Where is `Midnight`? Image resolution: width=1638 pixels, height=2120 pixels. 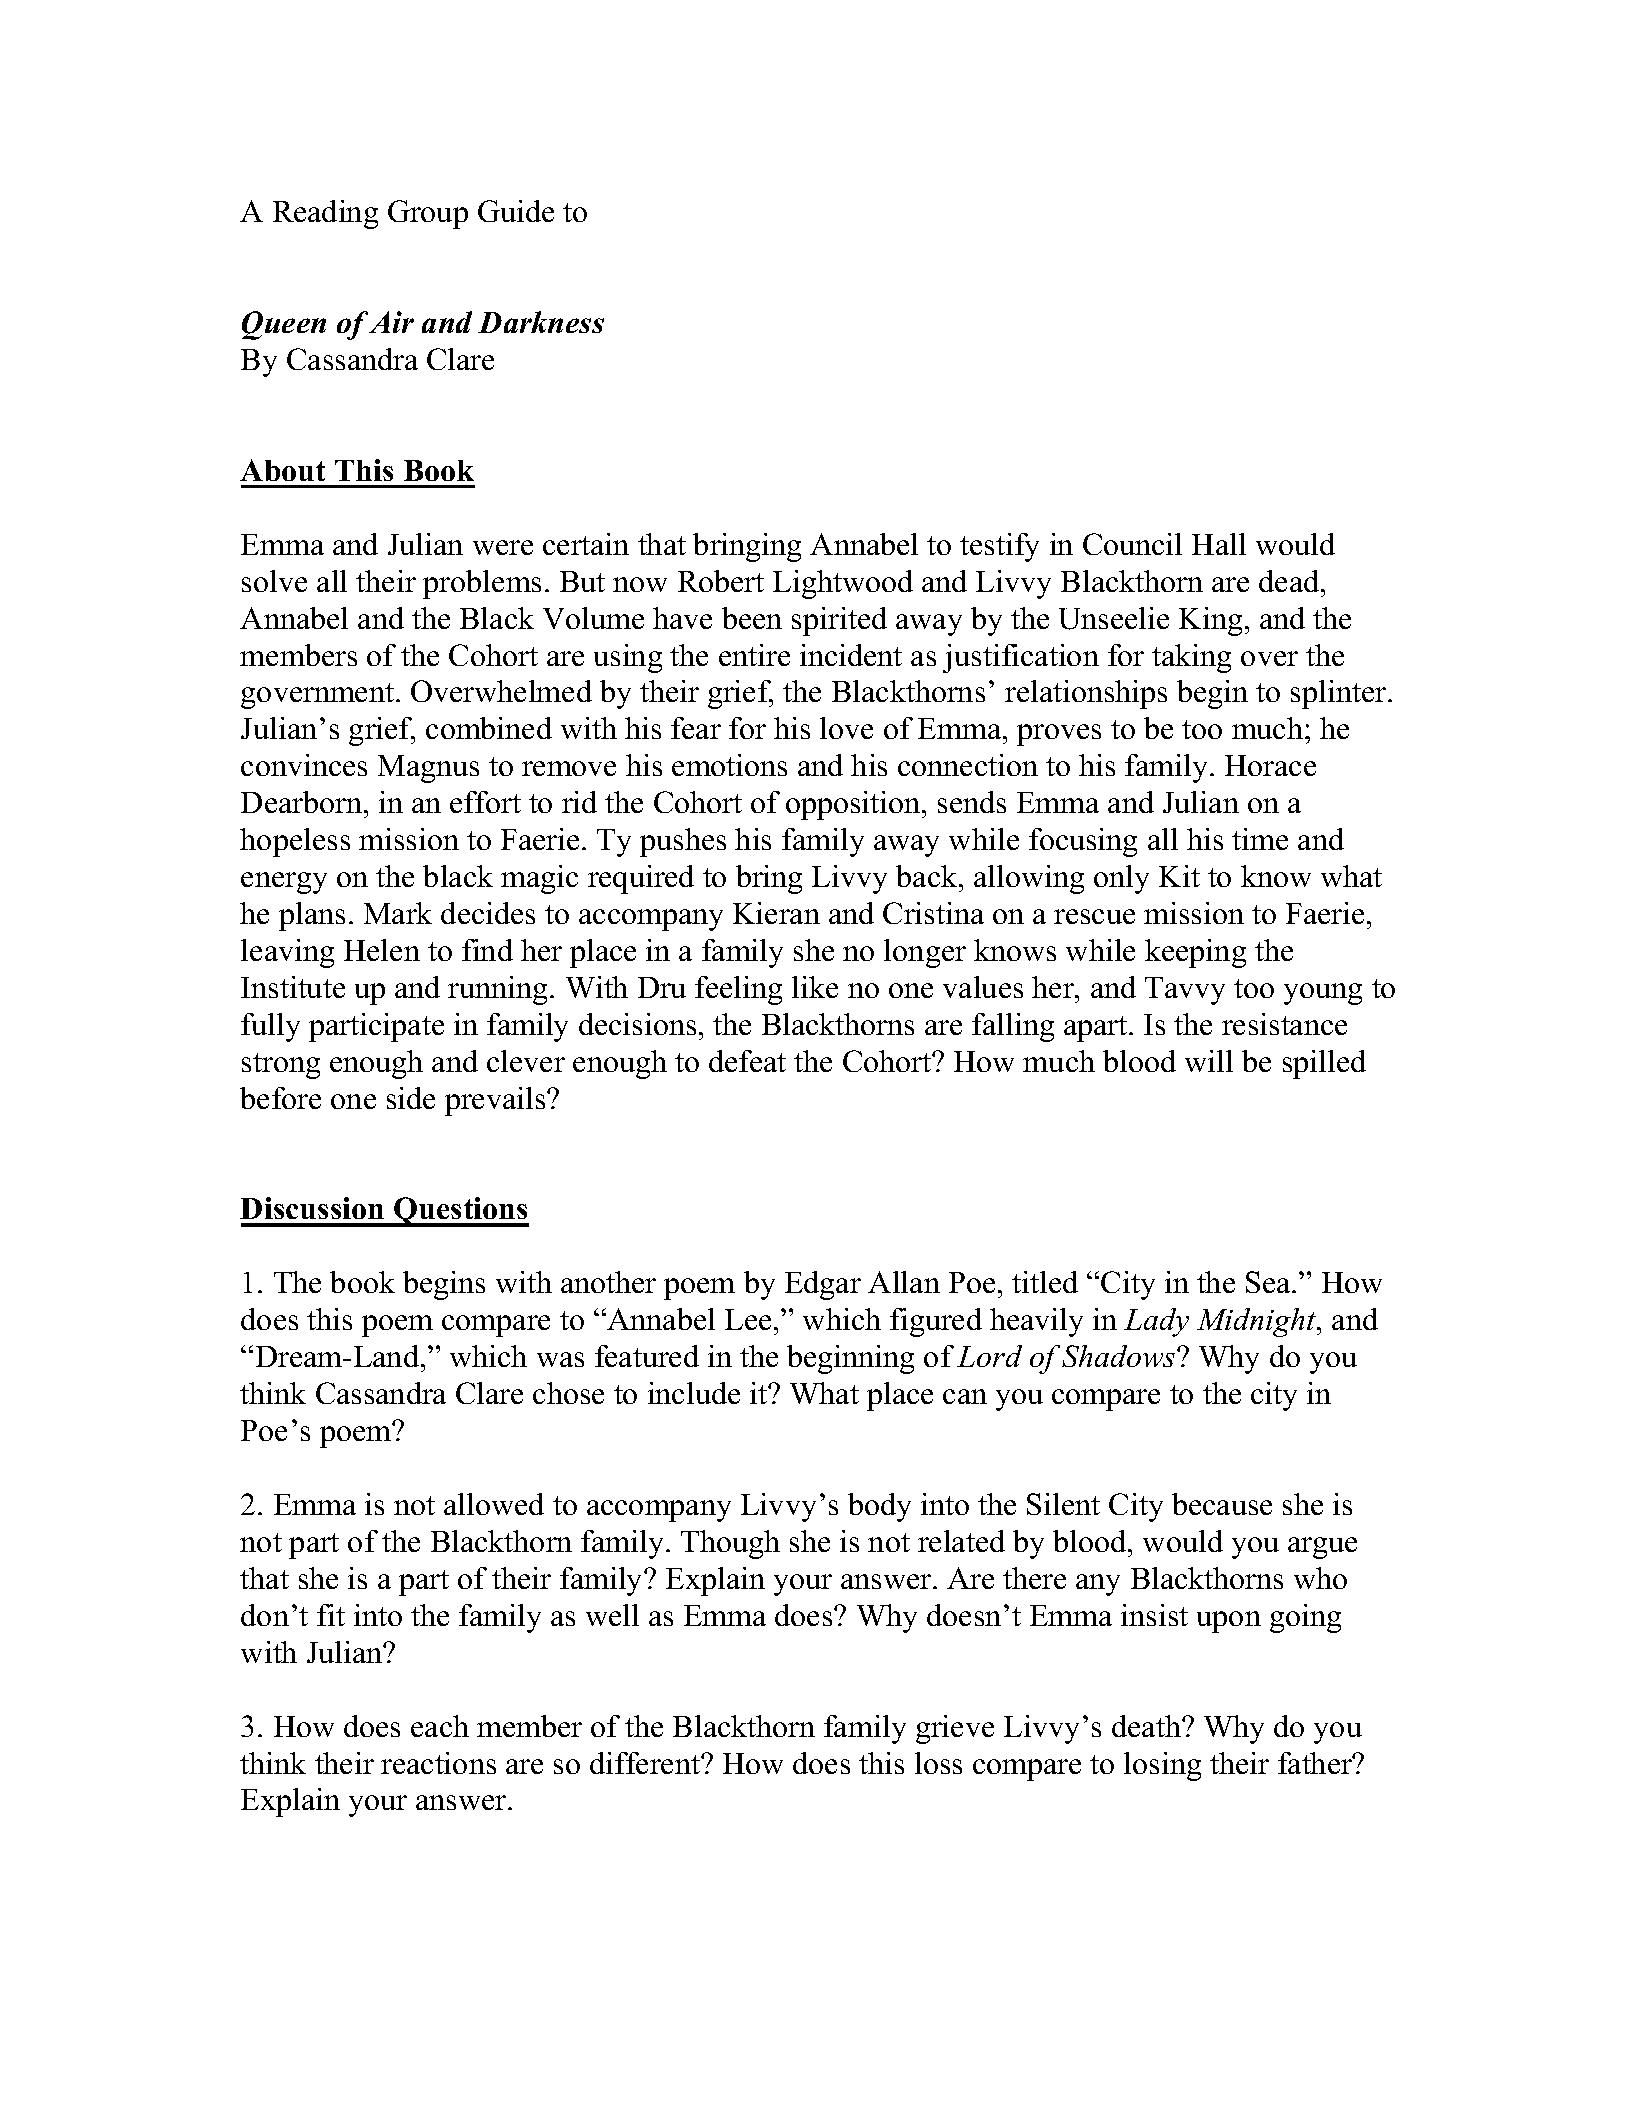 Midnight is located at coordinates (1258, 1322).
